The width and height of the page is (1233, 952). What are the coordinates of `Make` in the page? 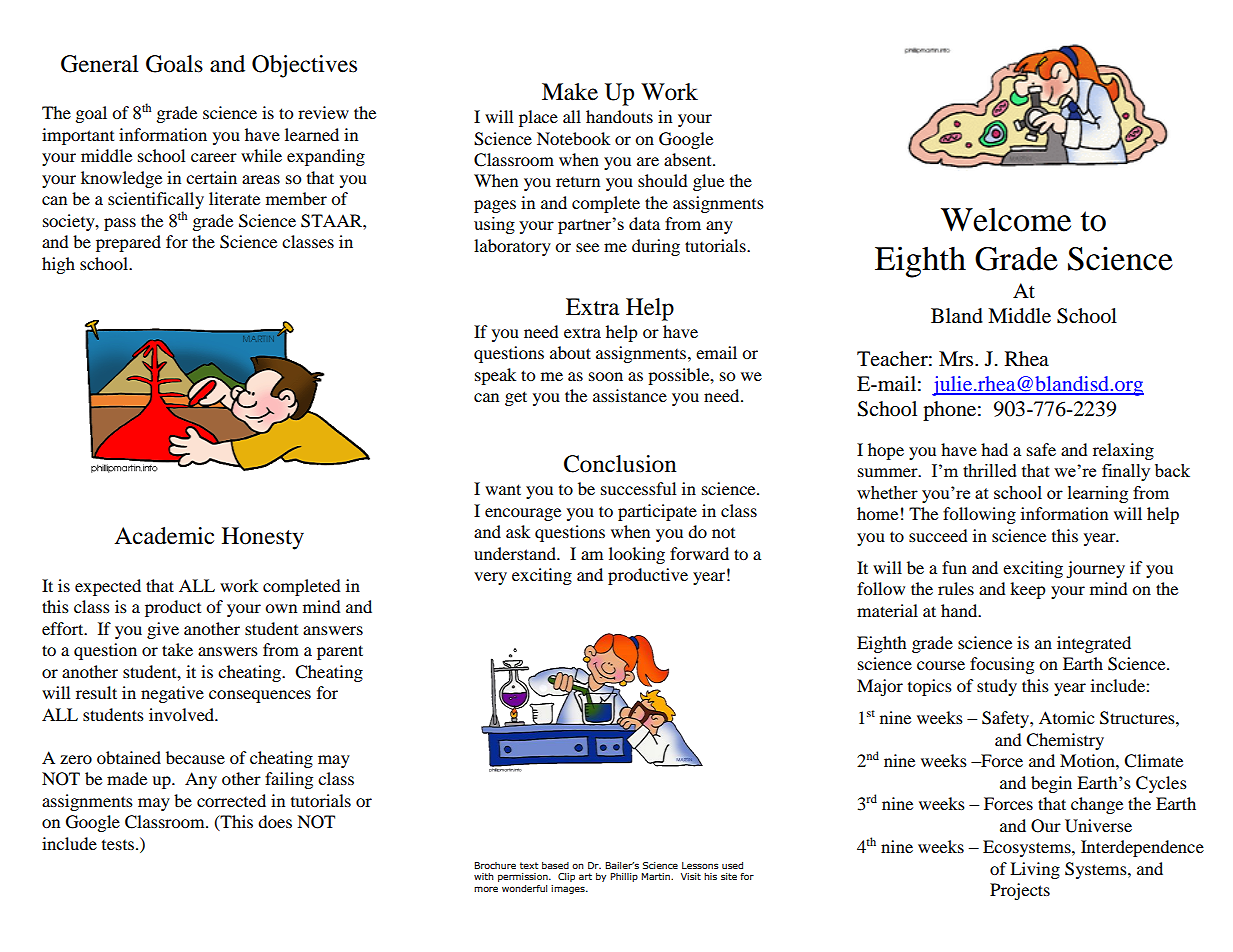 It's located at (570, 92).
